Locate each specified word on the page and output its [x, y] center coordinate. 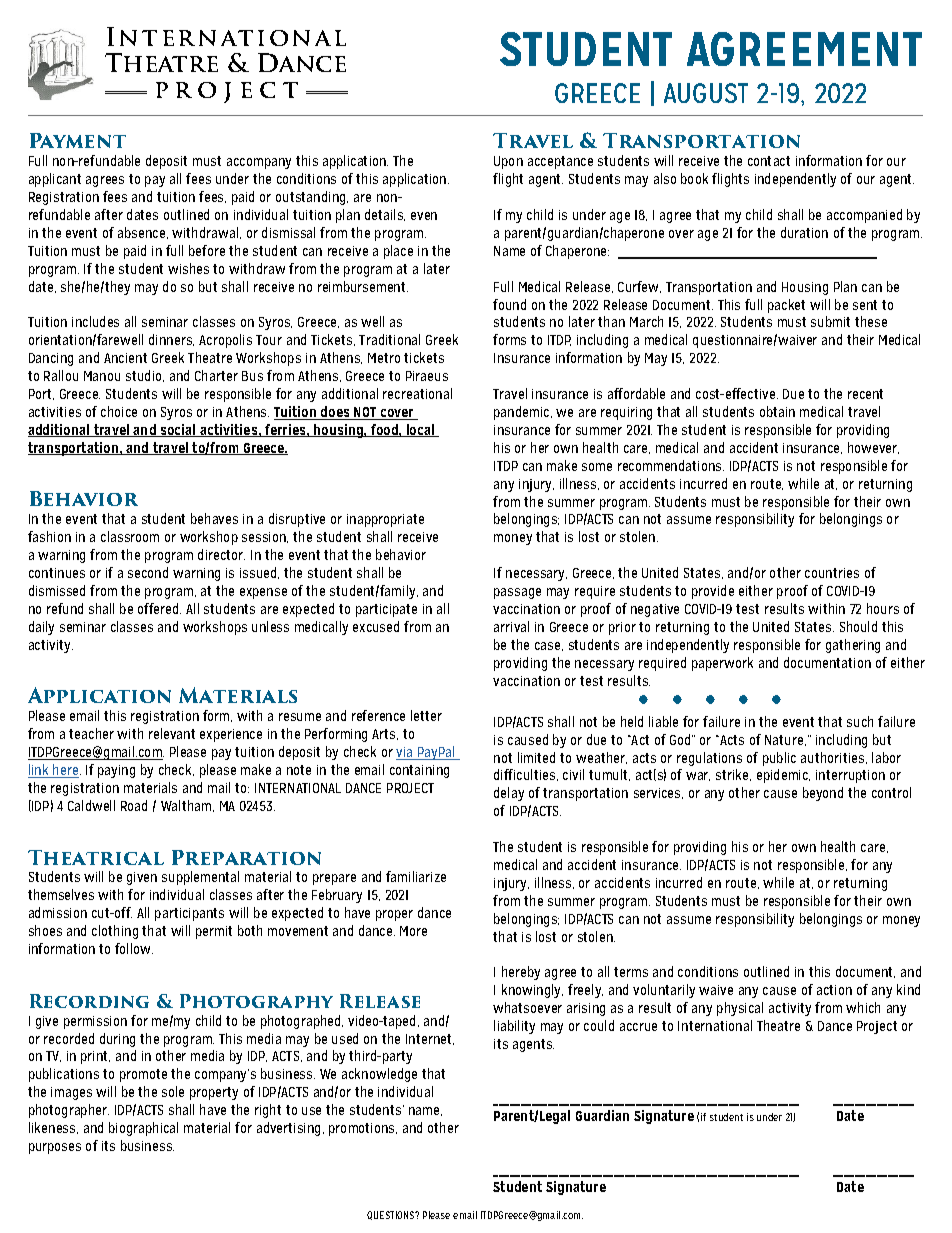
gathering [853, 646]
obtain [777, 411]
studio [145, 376]
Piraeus [427, 376]
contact [769, 161]
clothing [115, 932]
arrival [511, 626]
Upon [508, 162]
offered [159, 608]
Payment [78, 140]
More [413, 931]
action [834, 990]
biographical [143, 1129]
